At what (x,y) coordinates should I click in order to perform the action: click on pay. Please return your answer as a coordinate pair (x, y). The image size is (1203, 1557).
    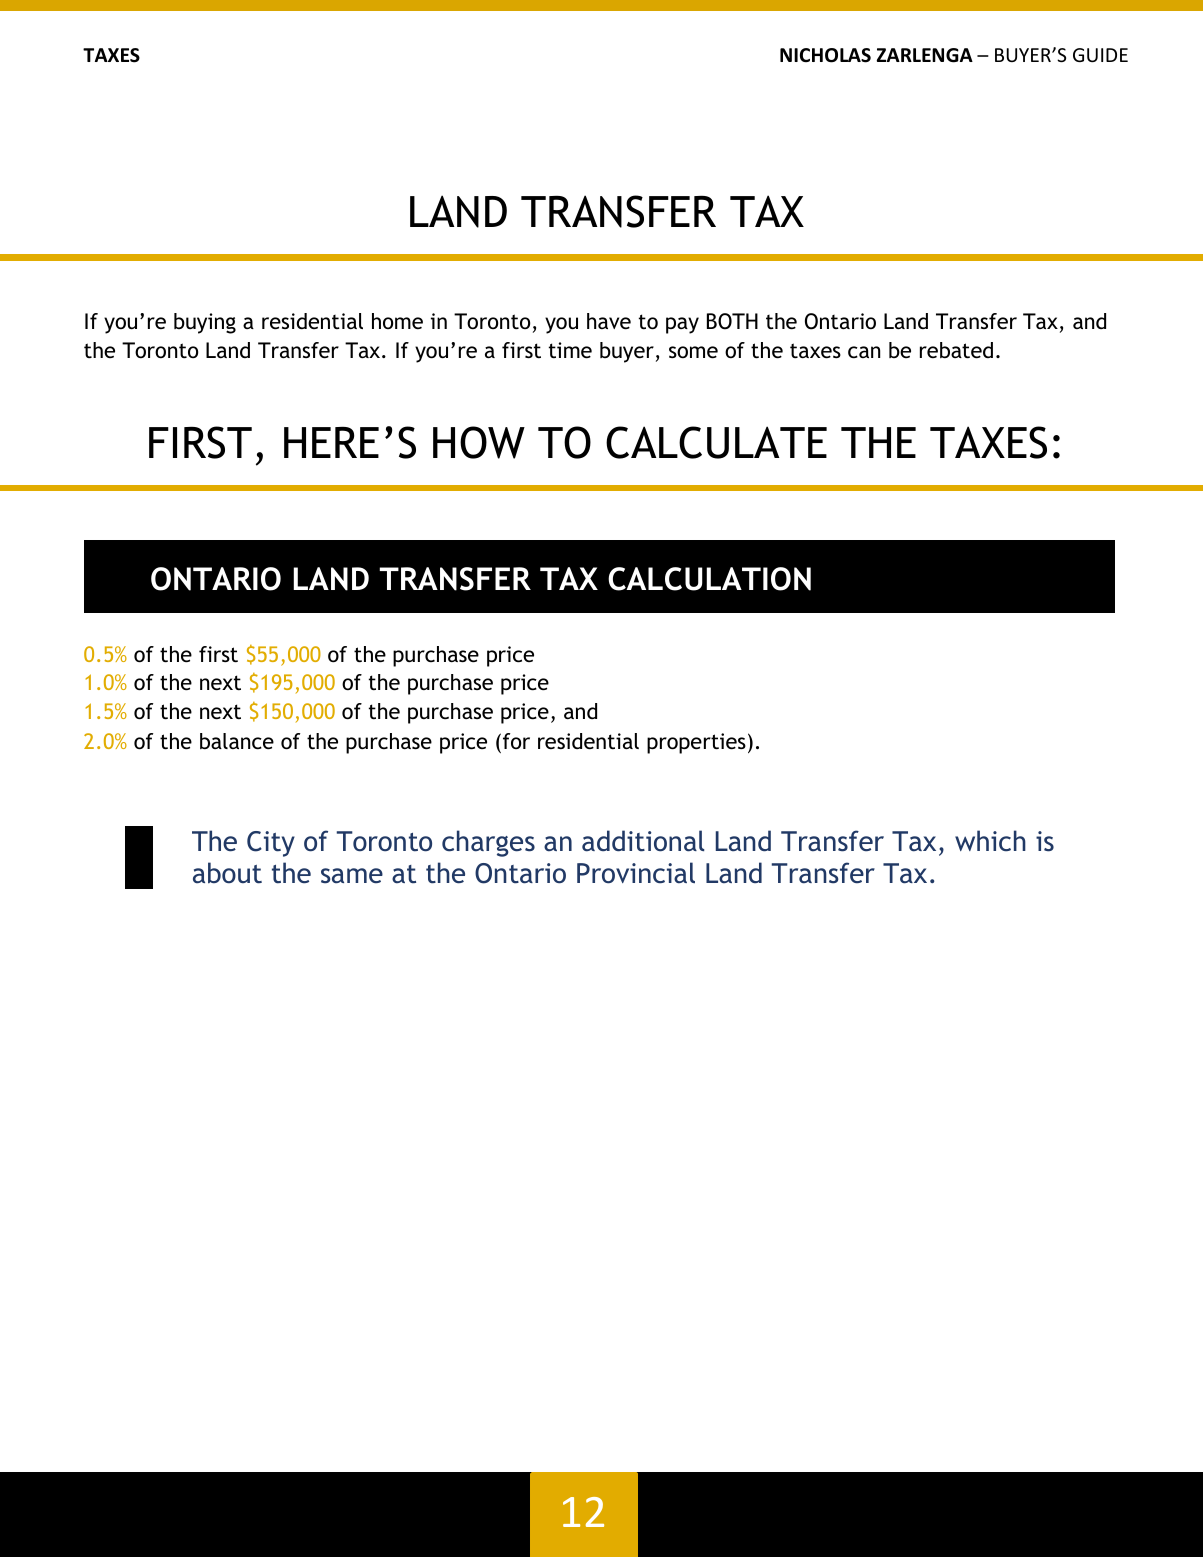
    Looking at the image, I should click on (682, 325).
